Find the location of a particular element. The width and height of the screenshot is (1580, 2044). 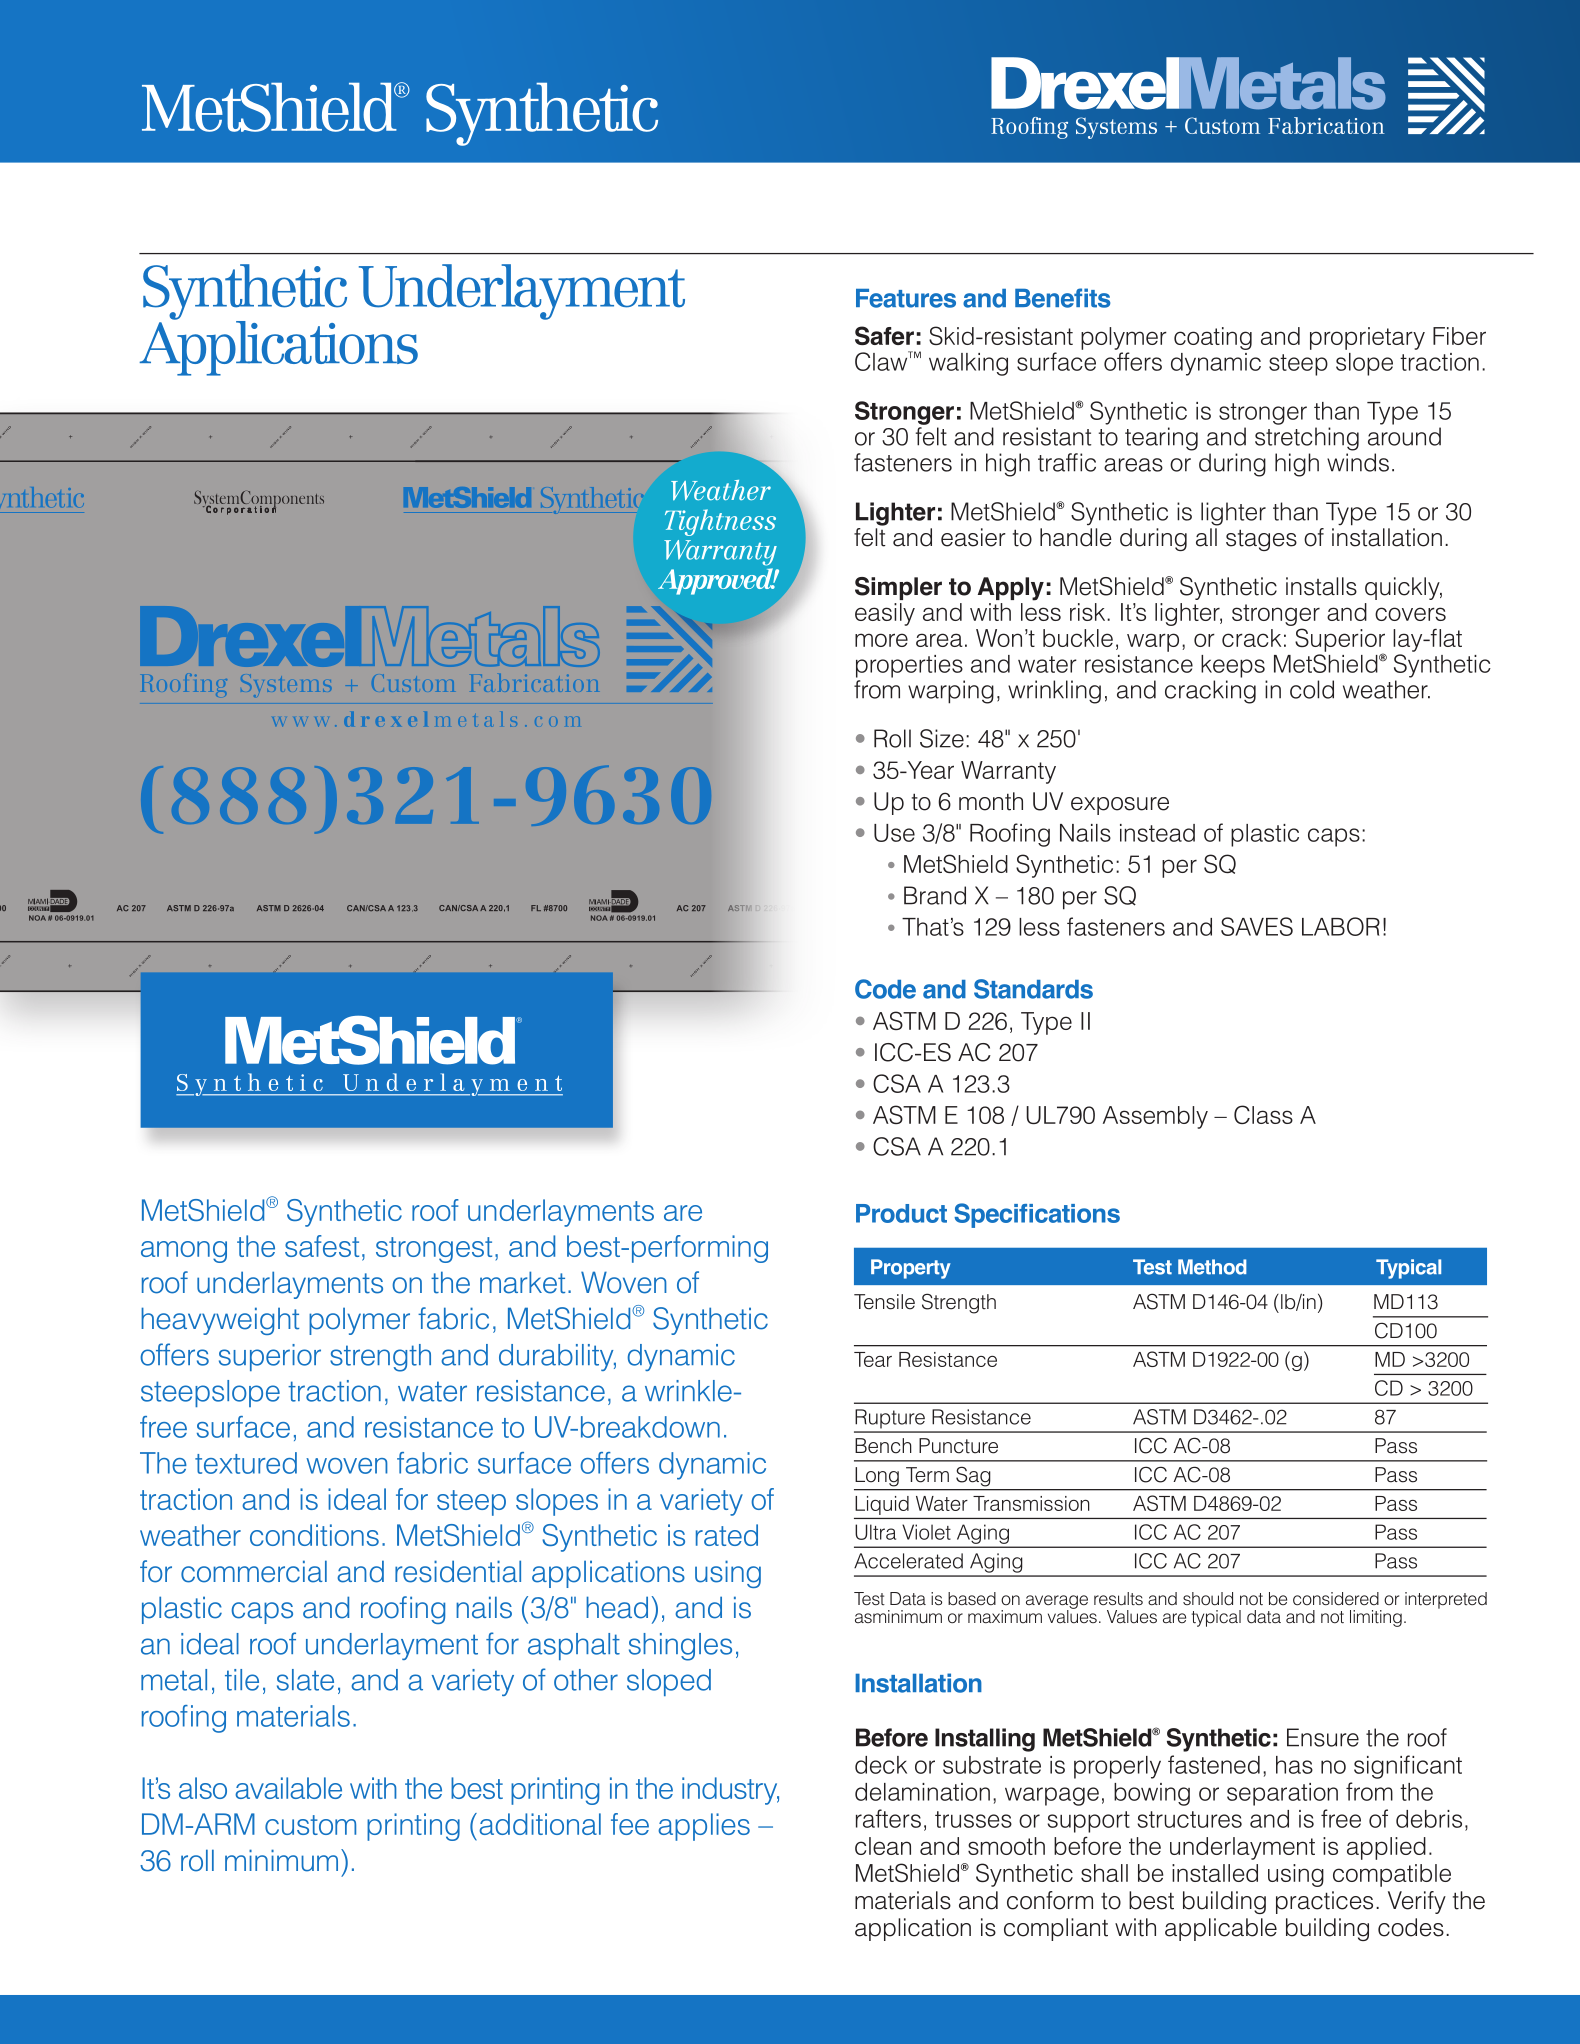

Product is located at coordinates (901, 1213).
